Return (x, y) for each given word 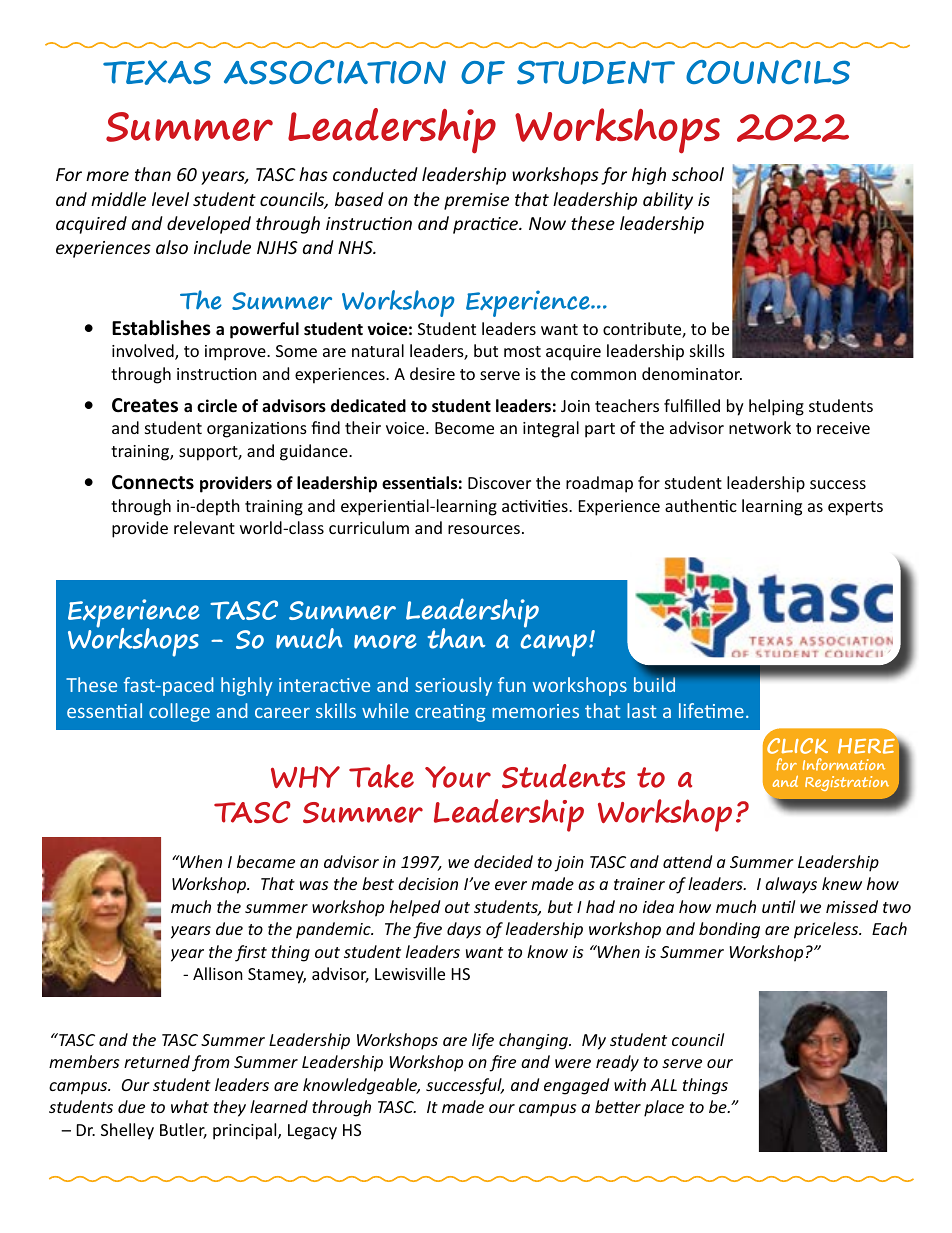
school (698, 174)
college (179, 712)
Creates (145, 405)
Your (458, 777)
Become (464, 428)
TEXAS (157, 72)
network (760, 427)
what (190, 1106)
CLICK (796, 745)
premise (476, 201)
